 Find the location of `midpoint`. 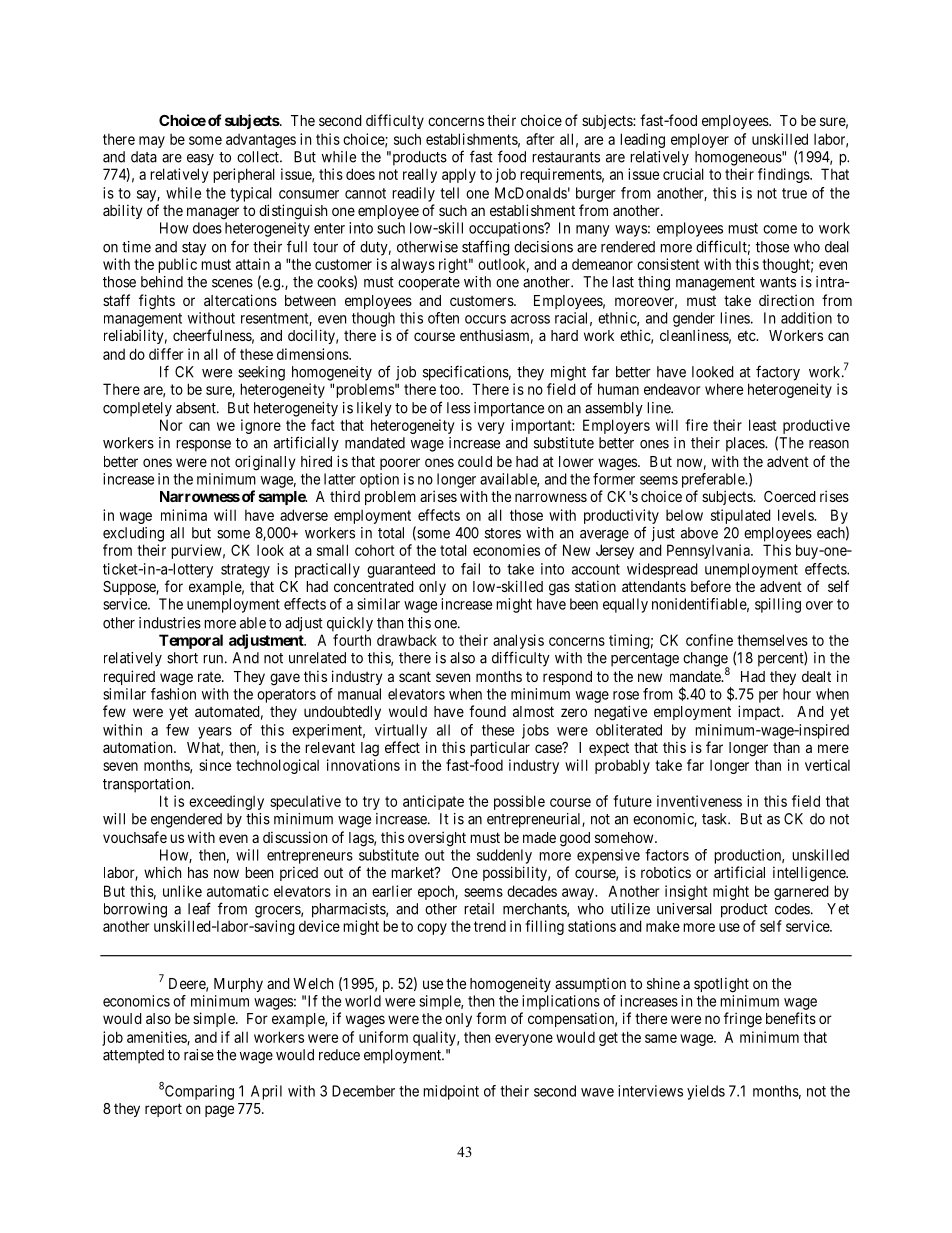

midpoint is located at coordinates (451, 1092).
